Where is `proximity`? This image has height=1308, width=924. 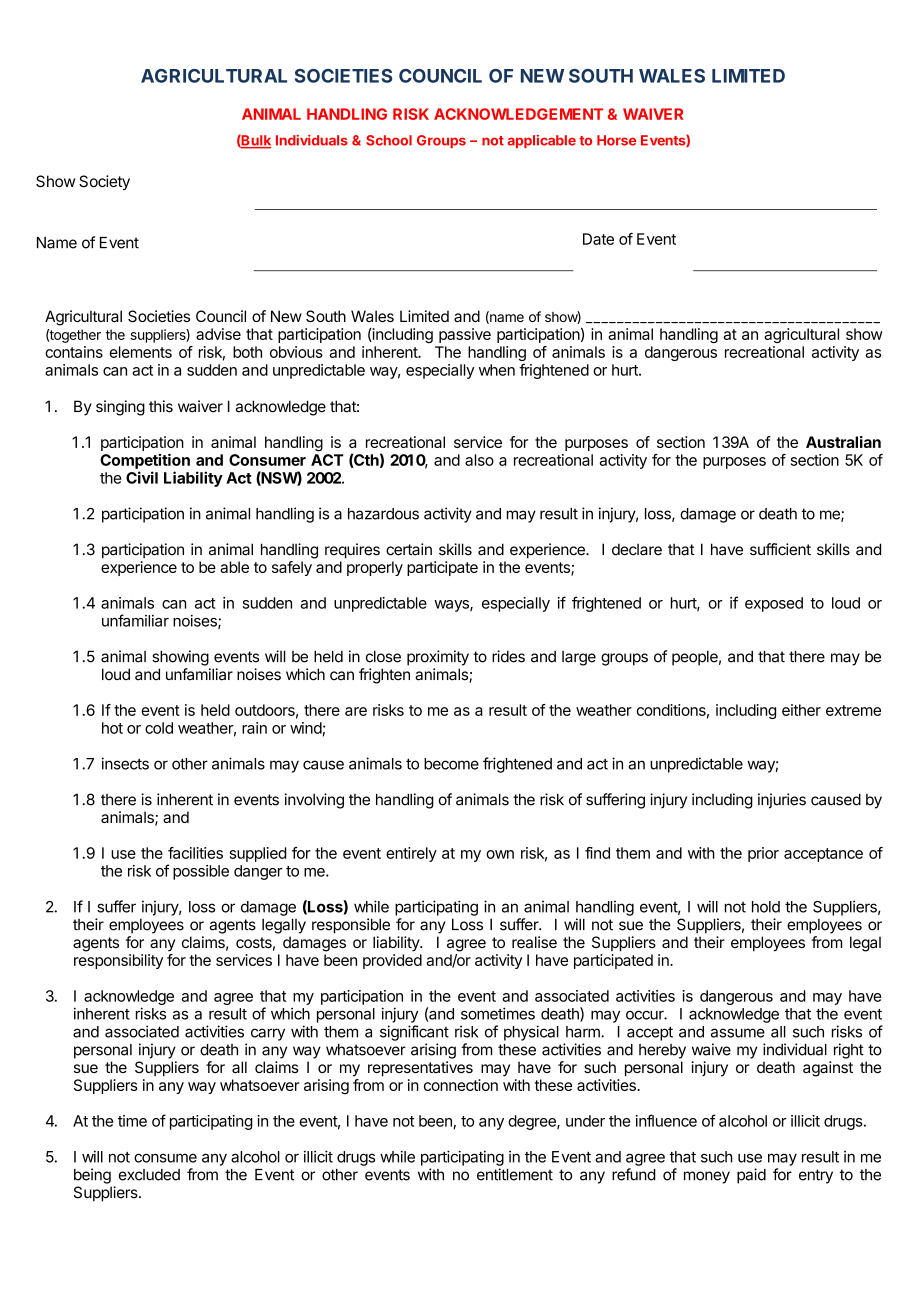 proximity is located at coordinates (438, 658).
